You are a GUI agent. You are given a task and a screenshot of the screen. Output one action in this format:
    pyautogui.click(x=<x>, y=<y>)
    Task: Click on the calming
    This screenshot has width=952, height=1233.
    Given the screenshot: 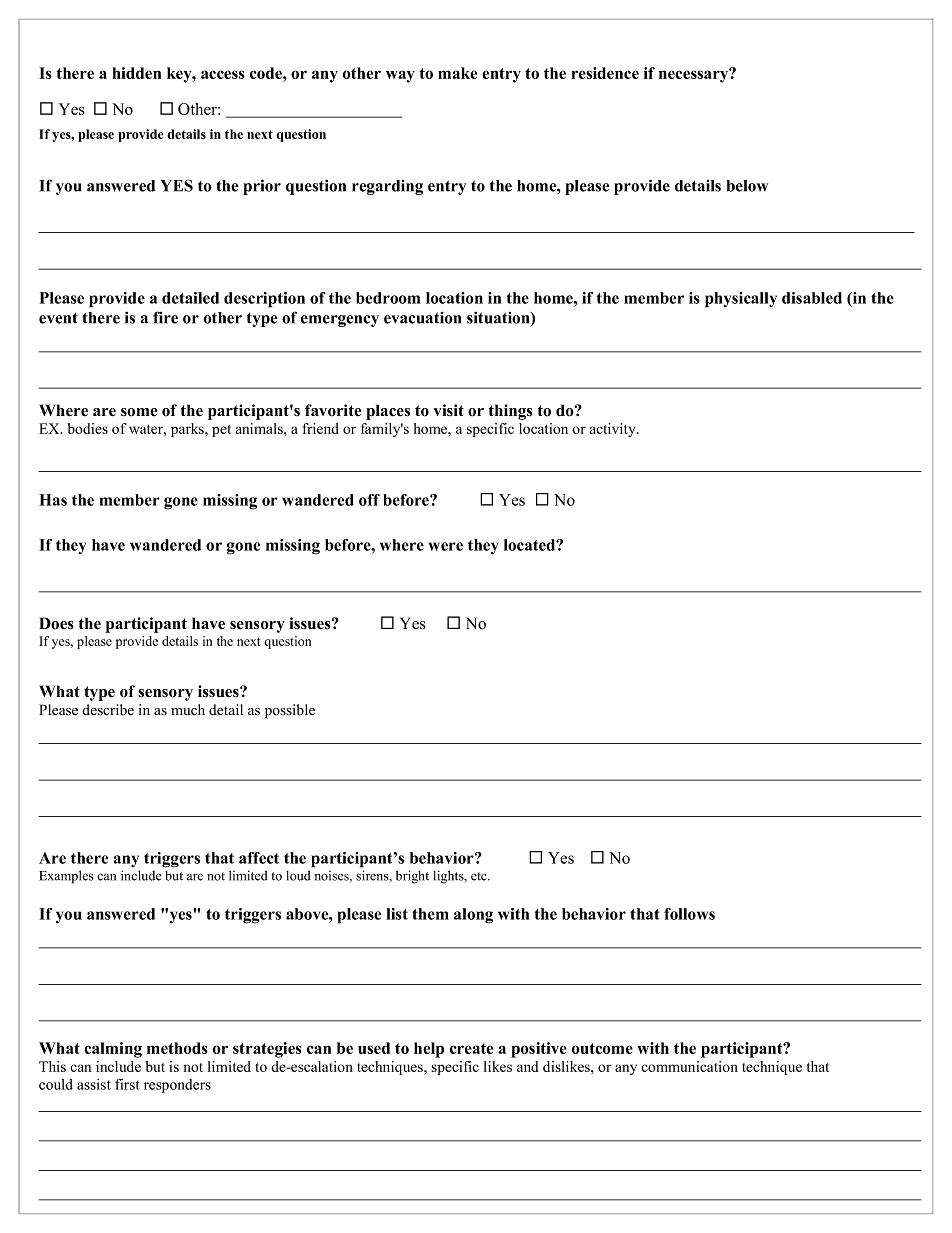 What is the action you would take?
    pyautogui.click(x=113, y=1050)
